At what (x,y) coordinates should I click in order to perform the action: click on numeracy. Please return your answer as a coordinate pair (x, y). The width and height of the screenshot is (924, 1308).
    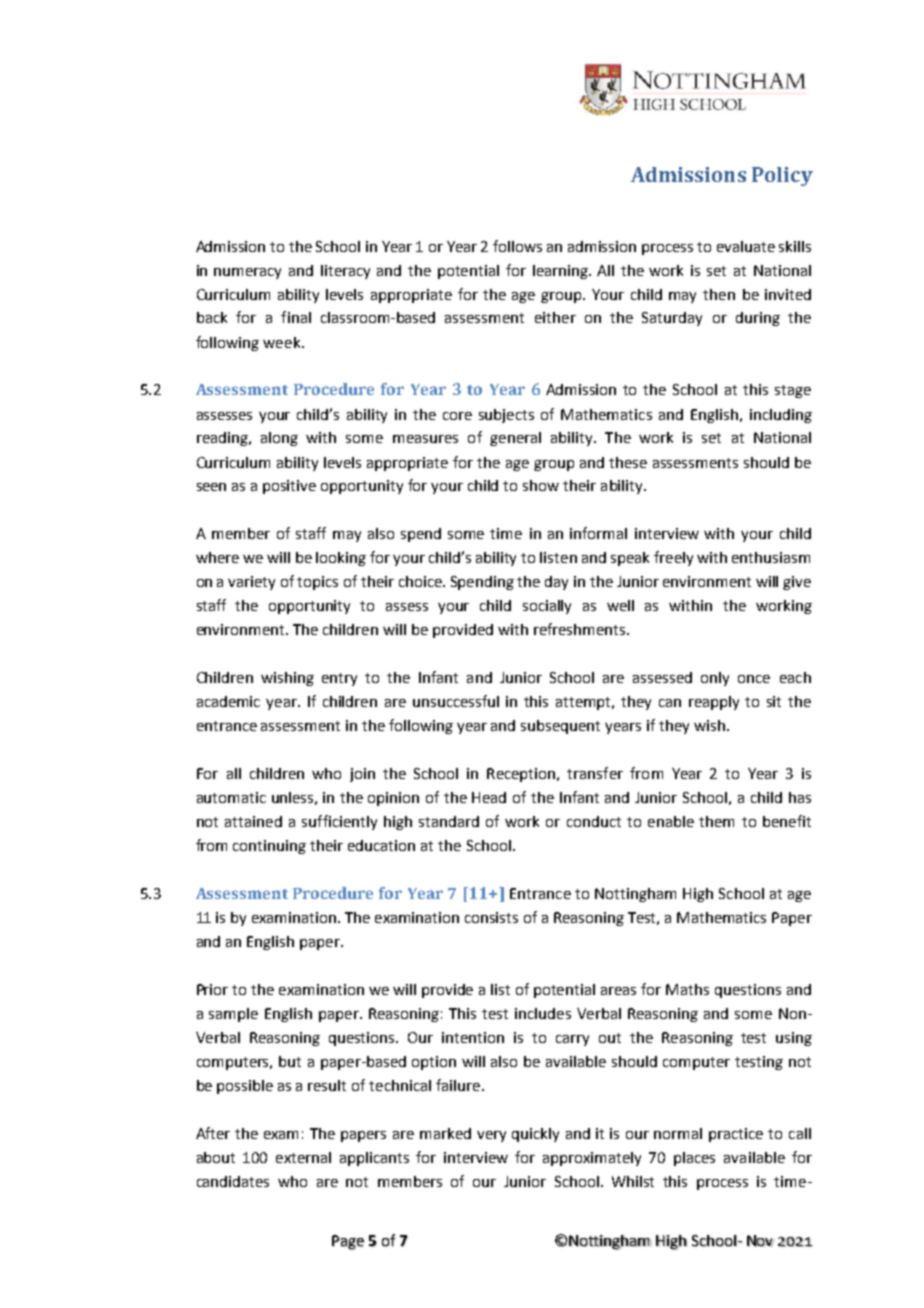
    Looking at the image, I should click on (247, 273).
